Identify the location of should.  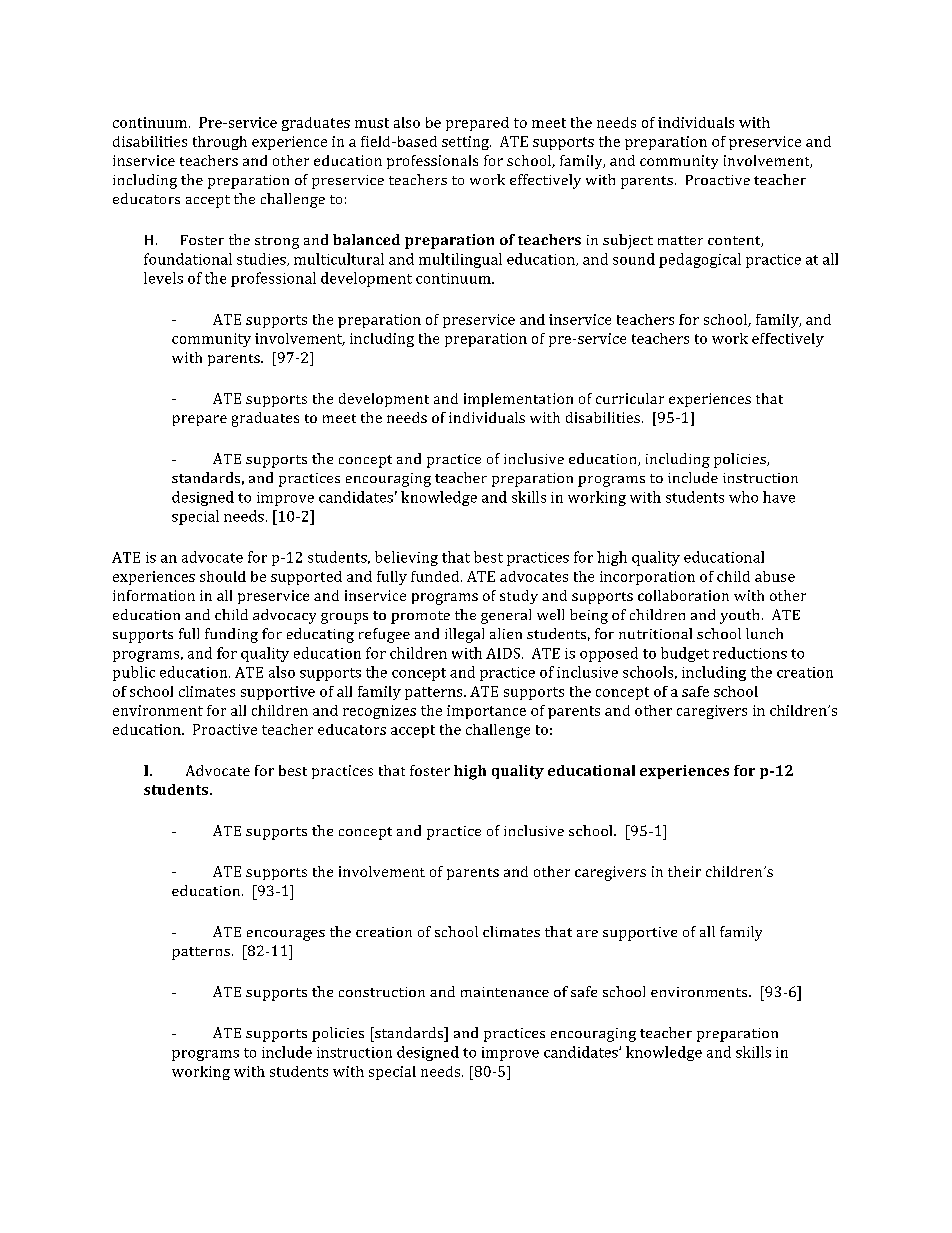
(223, 576).
